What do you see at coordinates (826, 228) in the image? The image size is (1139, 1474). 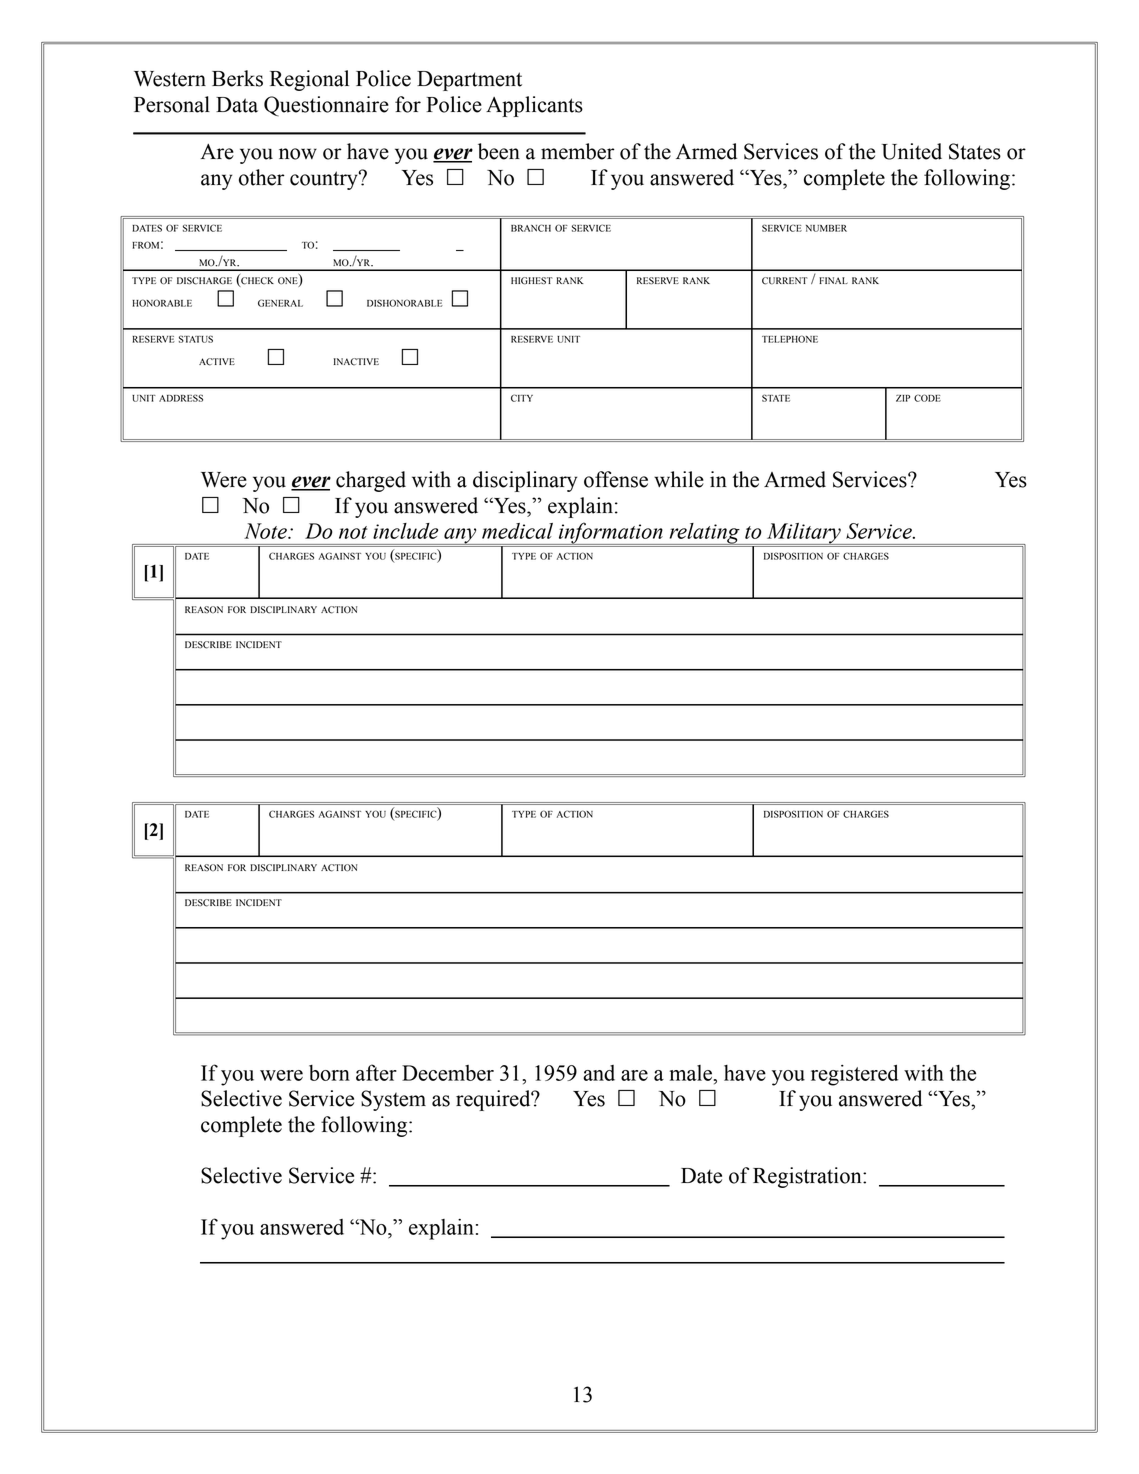 I see `NUMBER` at bounding box center [826, 228].
